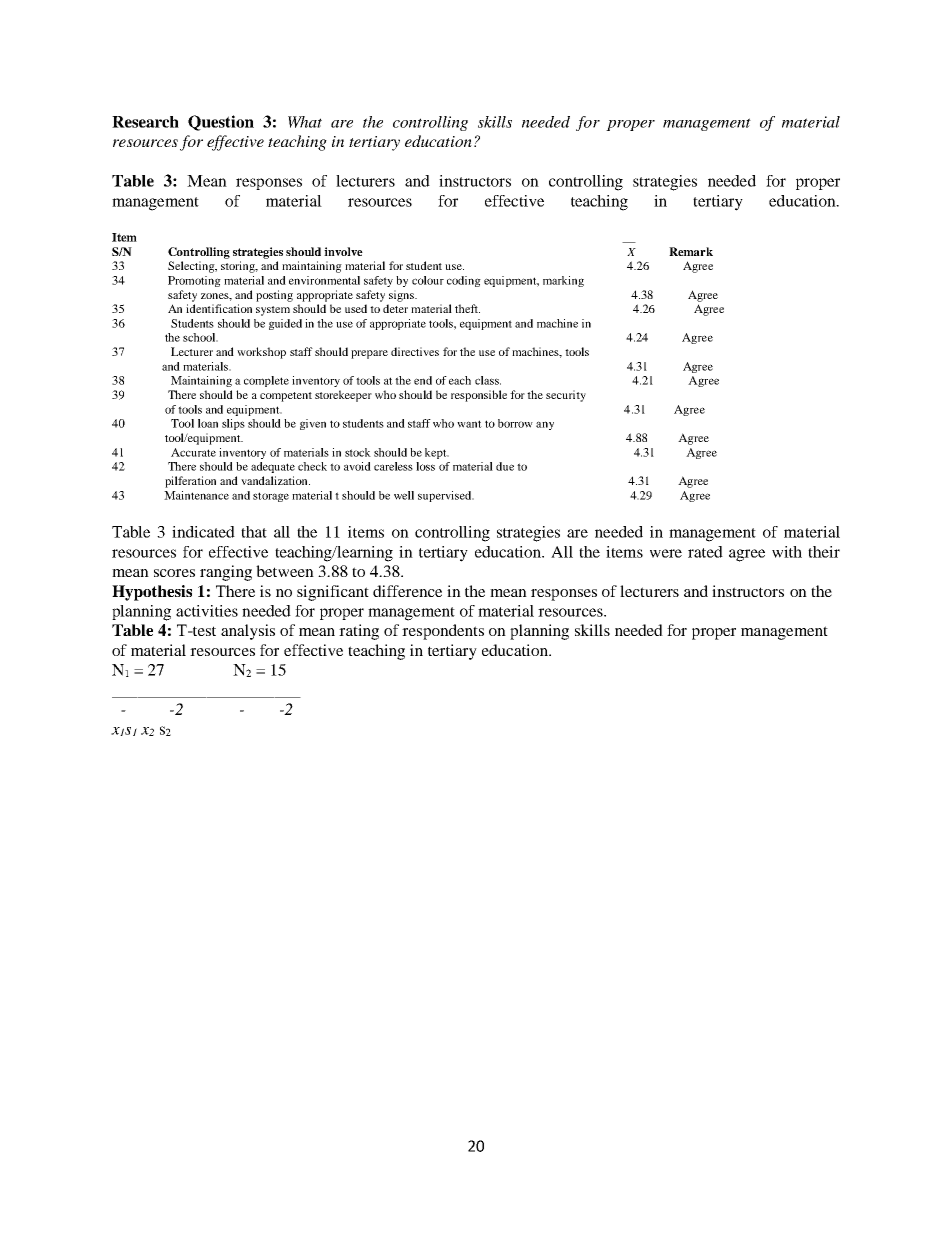  I want to click on Accurate, so click(193, 452).
